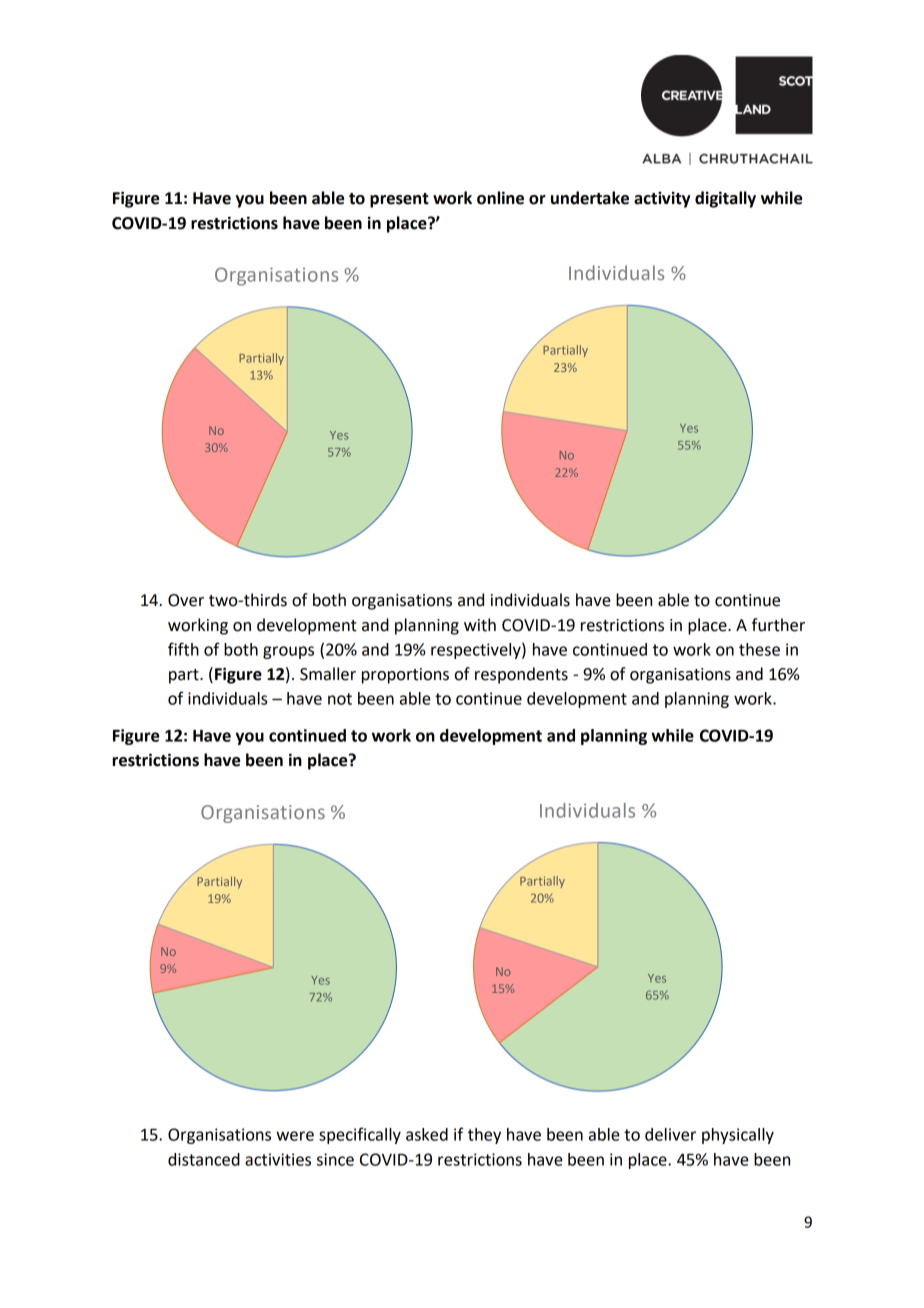 This screenshot has width=924, height=1308. What do you see at coordinates (500, 198) in the screenshot?
I see `online` at bounding box center [500, 198].
